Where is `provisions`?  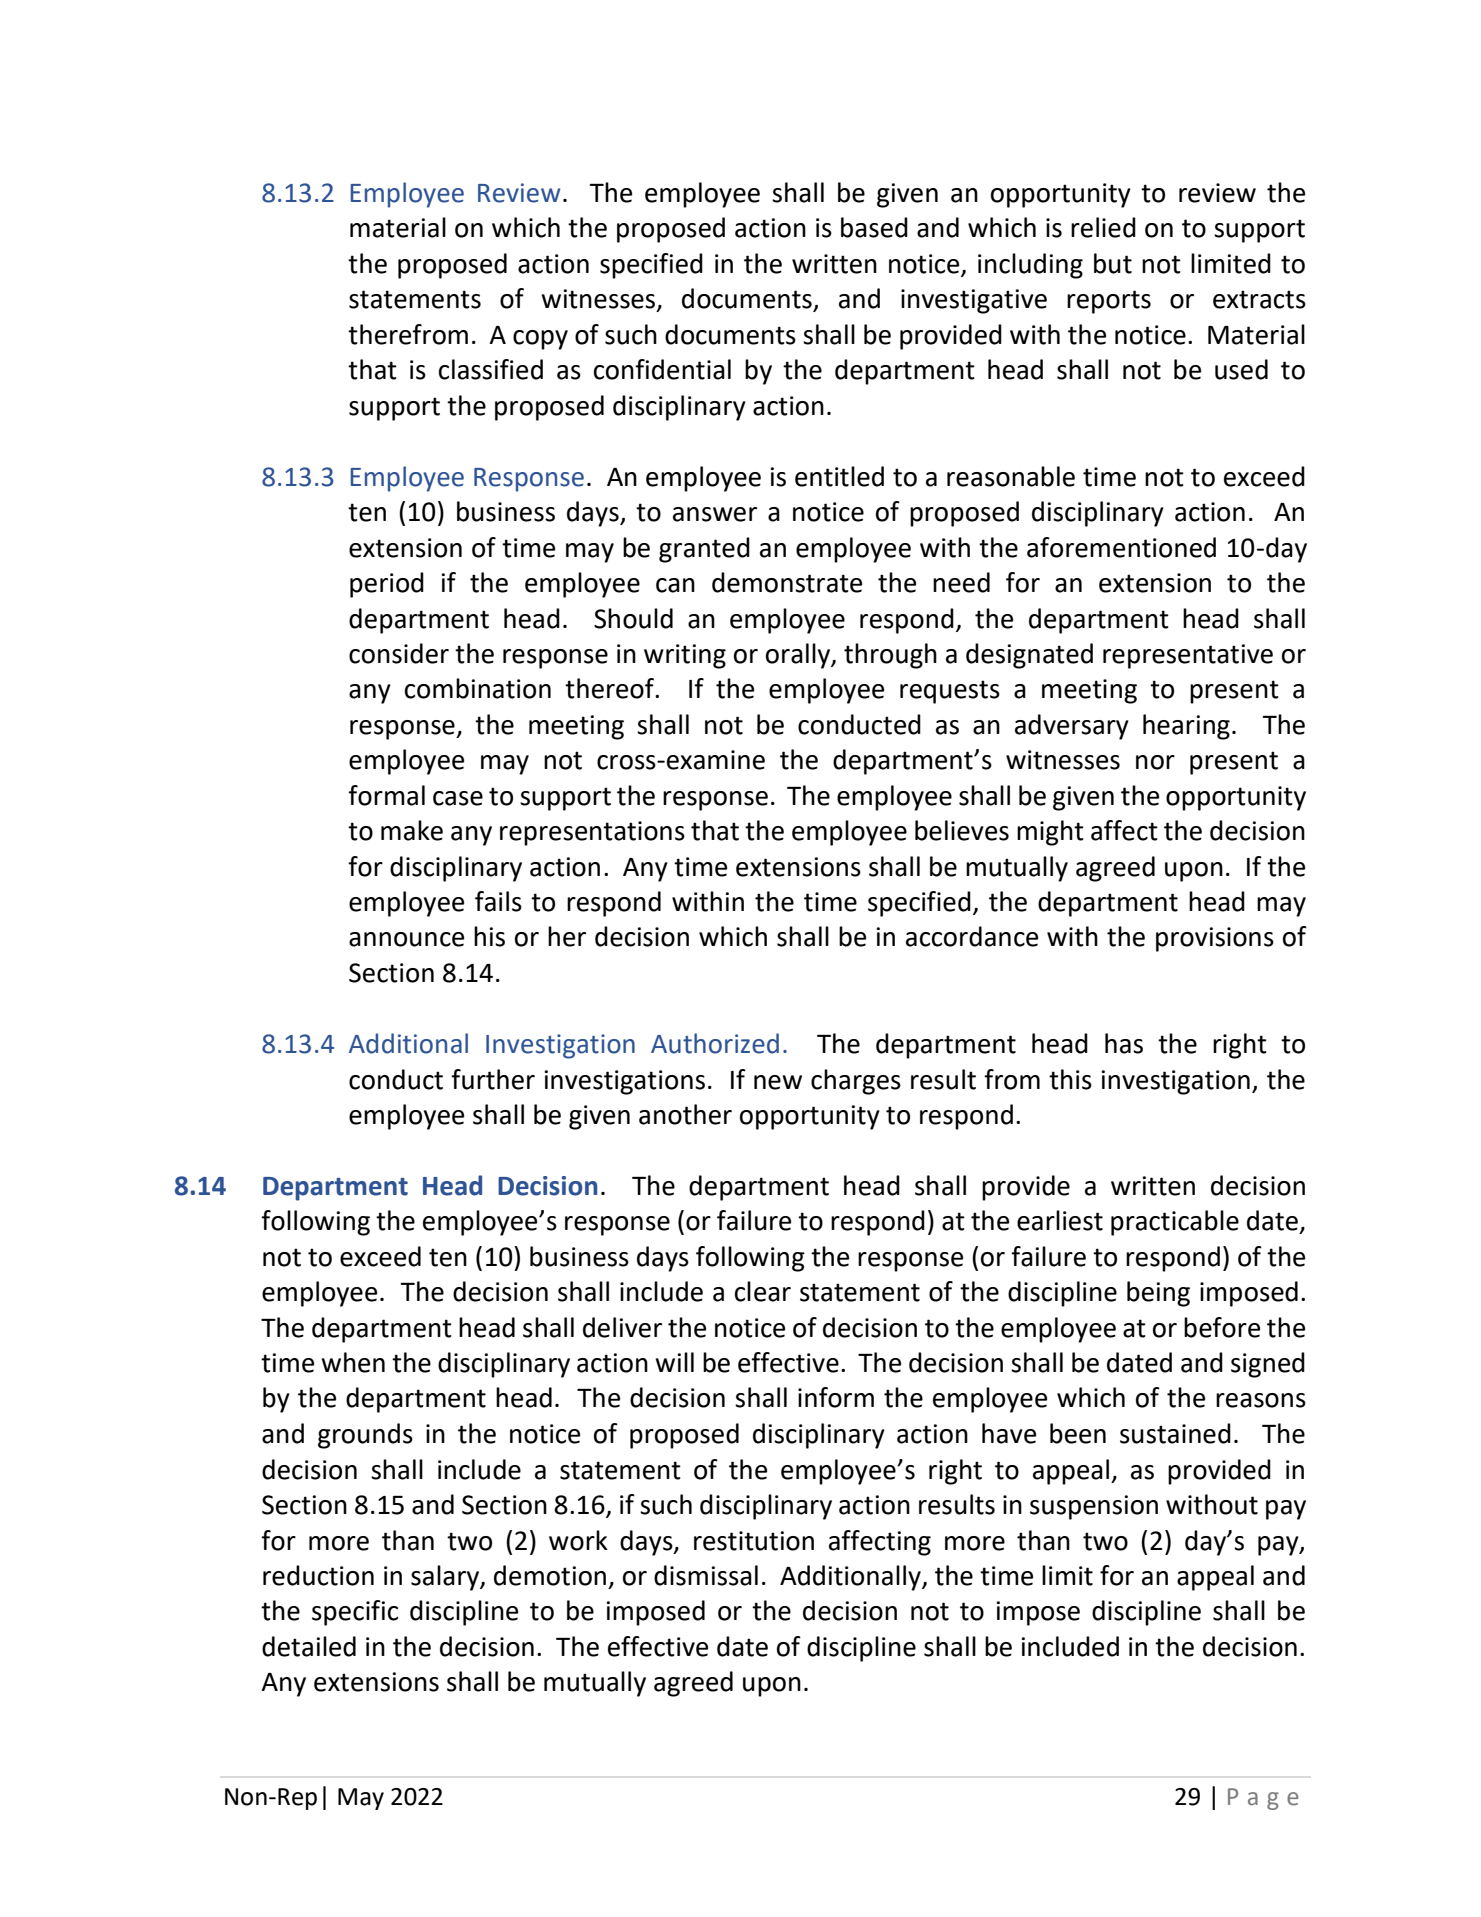 provisions is located at coordinates (1215, 939).
